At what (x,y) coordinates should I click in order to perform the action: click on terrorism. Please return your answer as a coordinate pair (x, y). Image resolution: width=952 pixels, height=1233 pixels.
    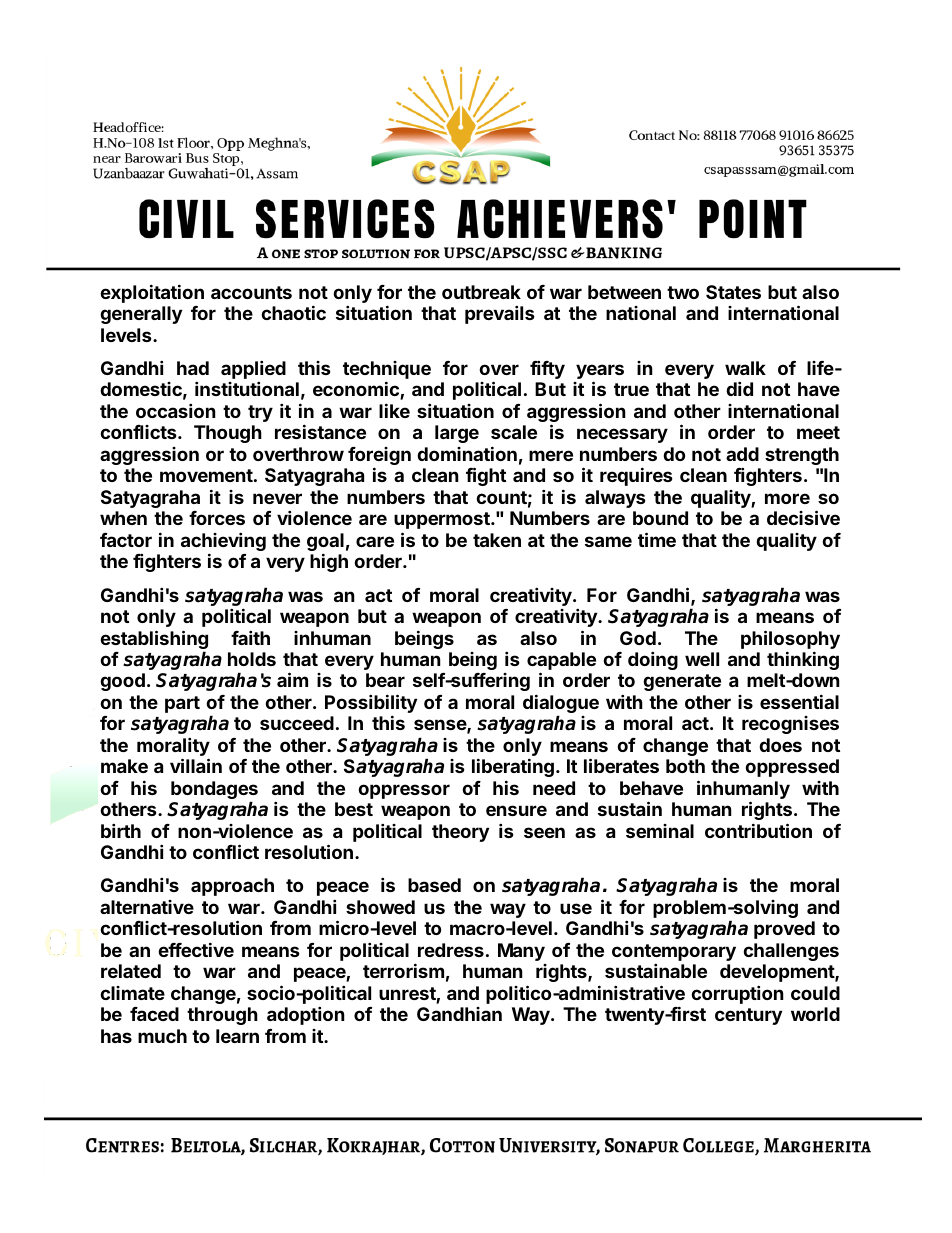
    Looking at the image, I should click on (403, 970).
